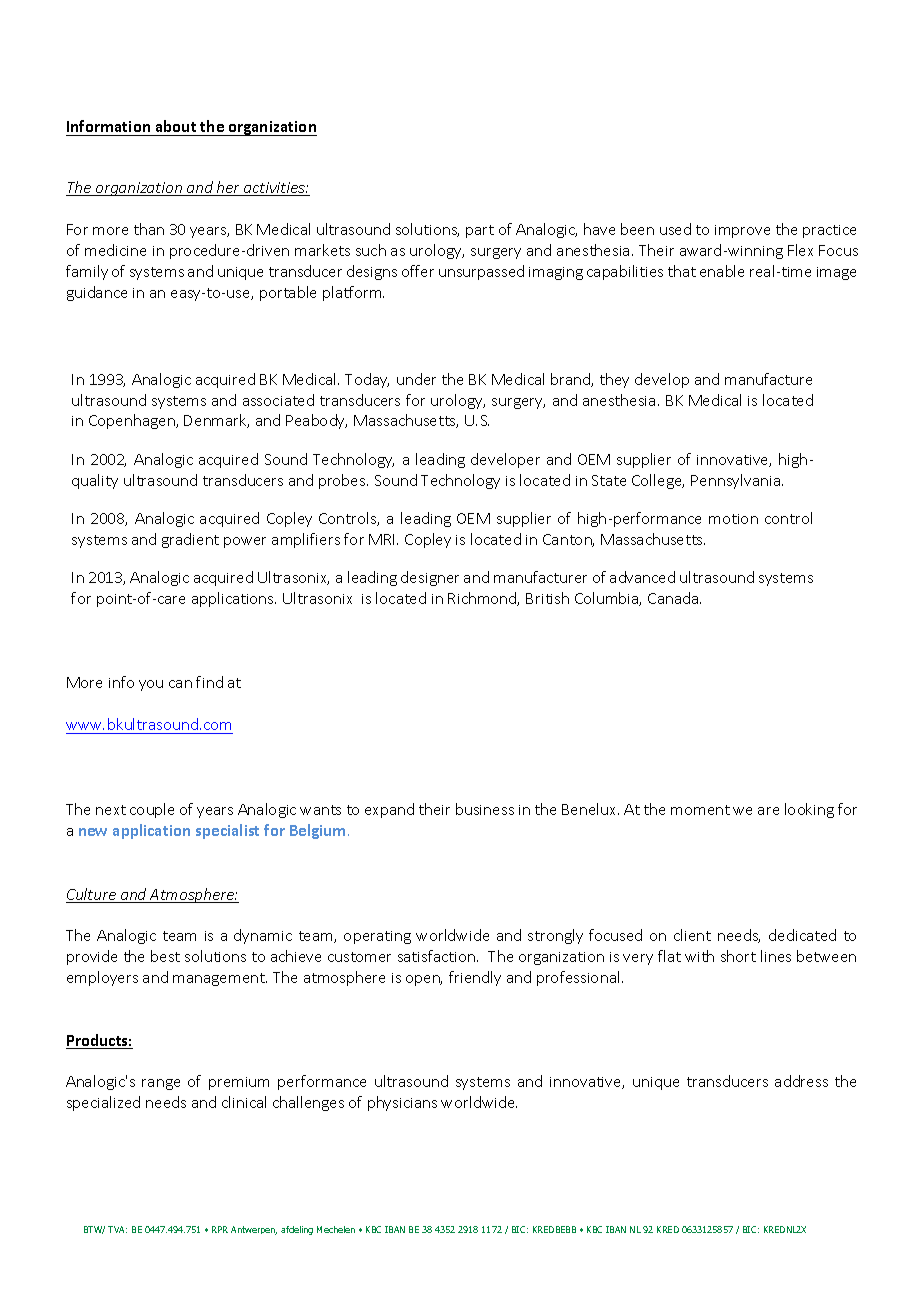 The image size is (924, 1308). I want to click on specialist, so click(227, 831).
